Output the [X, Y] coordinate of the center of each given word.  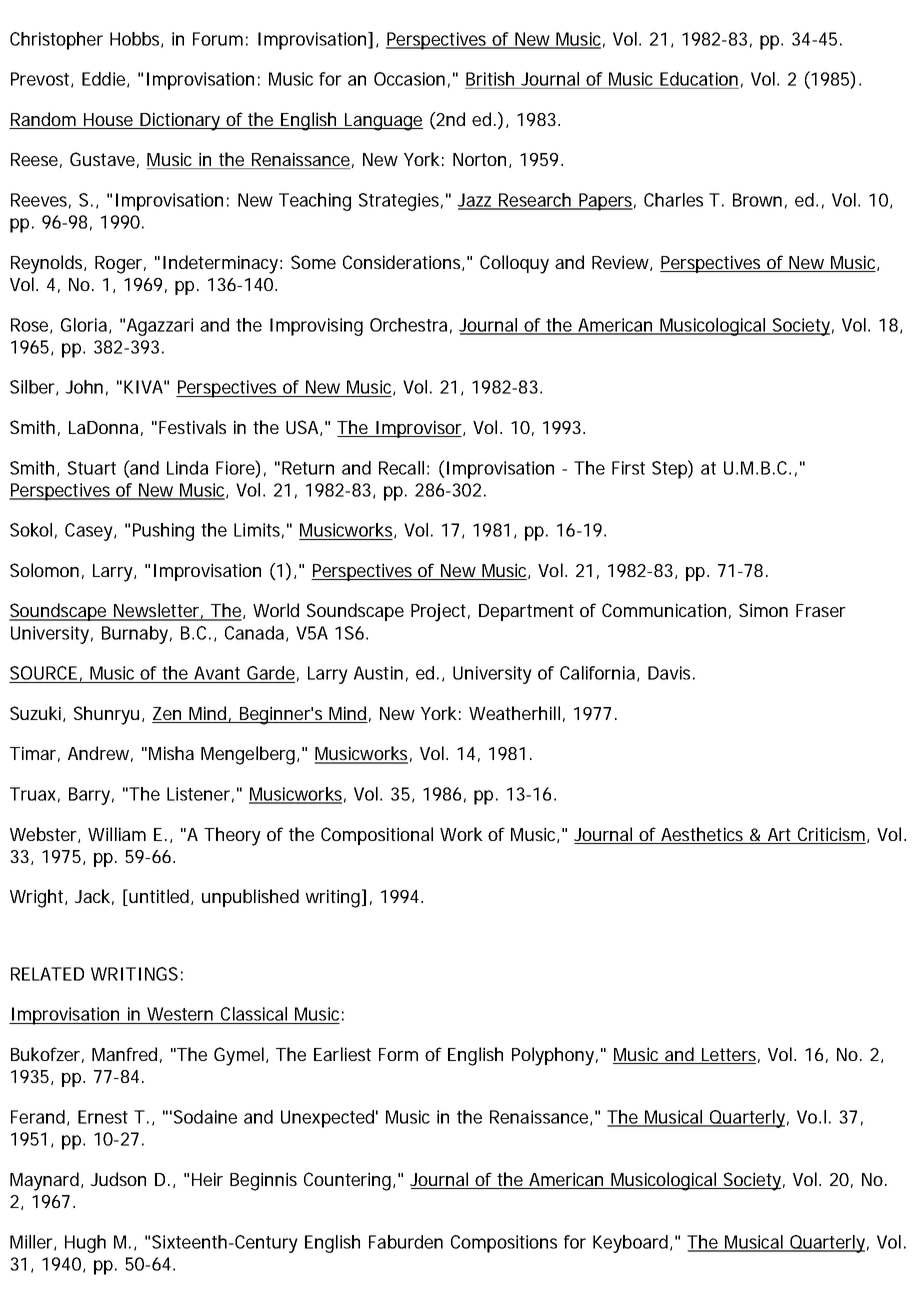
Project [438, 612]
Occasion [409, 79]
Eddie [103, 79]
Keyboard [630, 1244]
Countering [347, 1181]
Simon [763, 610]
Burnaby [135, 635]
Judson [118, 1179]
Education [699, 79]
